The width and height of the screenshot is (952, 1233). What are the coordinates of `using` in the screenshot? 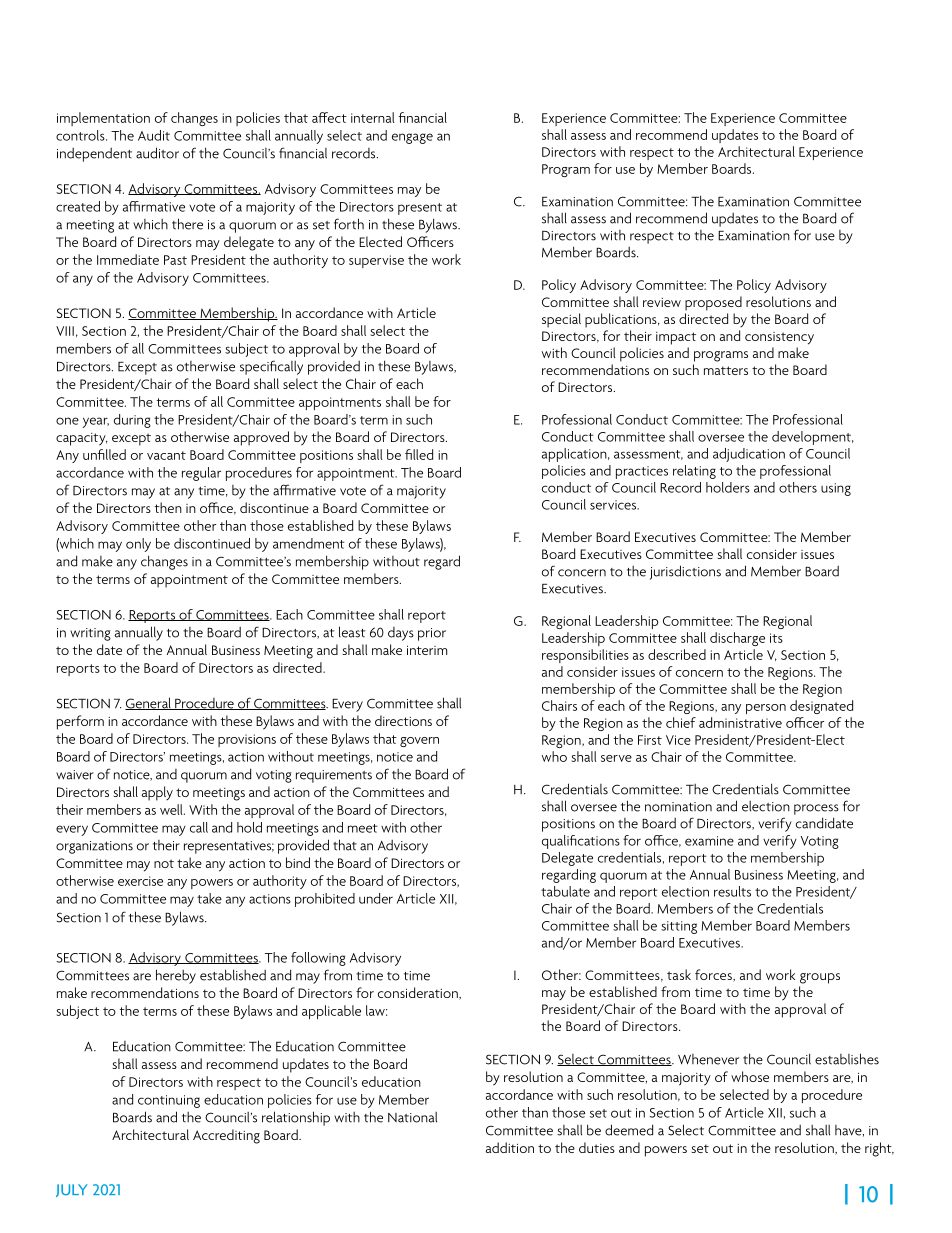 It's located at (836, 489).
